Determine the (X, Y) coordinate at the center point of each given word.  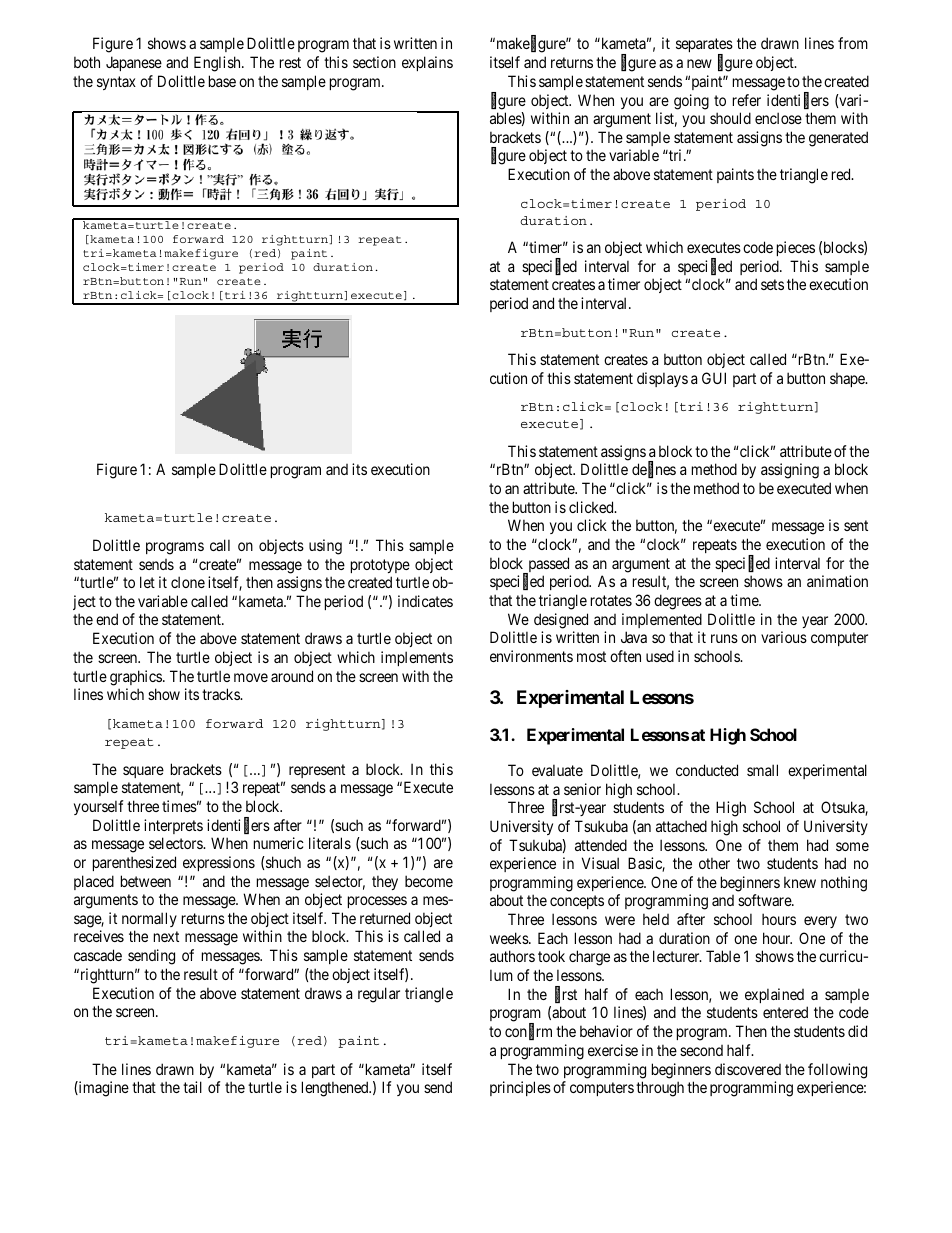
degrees (678, 602)
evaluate (557, 770)
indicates (425, 601)
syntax (116, 83)
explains (427, 63)
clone (188, 582)
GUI (714, 378)
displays (662, 379)
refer (747, 100)
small (762, 770)
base (222, 81)
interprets (173, 826)
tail (192, 1087)
